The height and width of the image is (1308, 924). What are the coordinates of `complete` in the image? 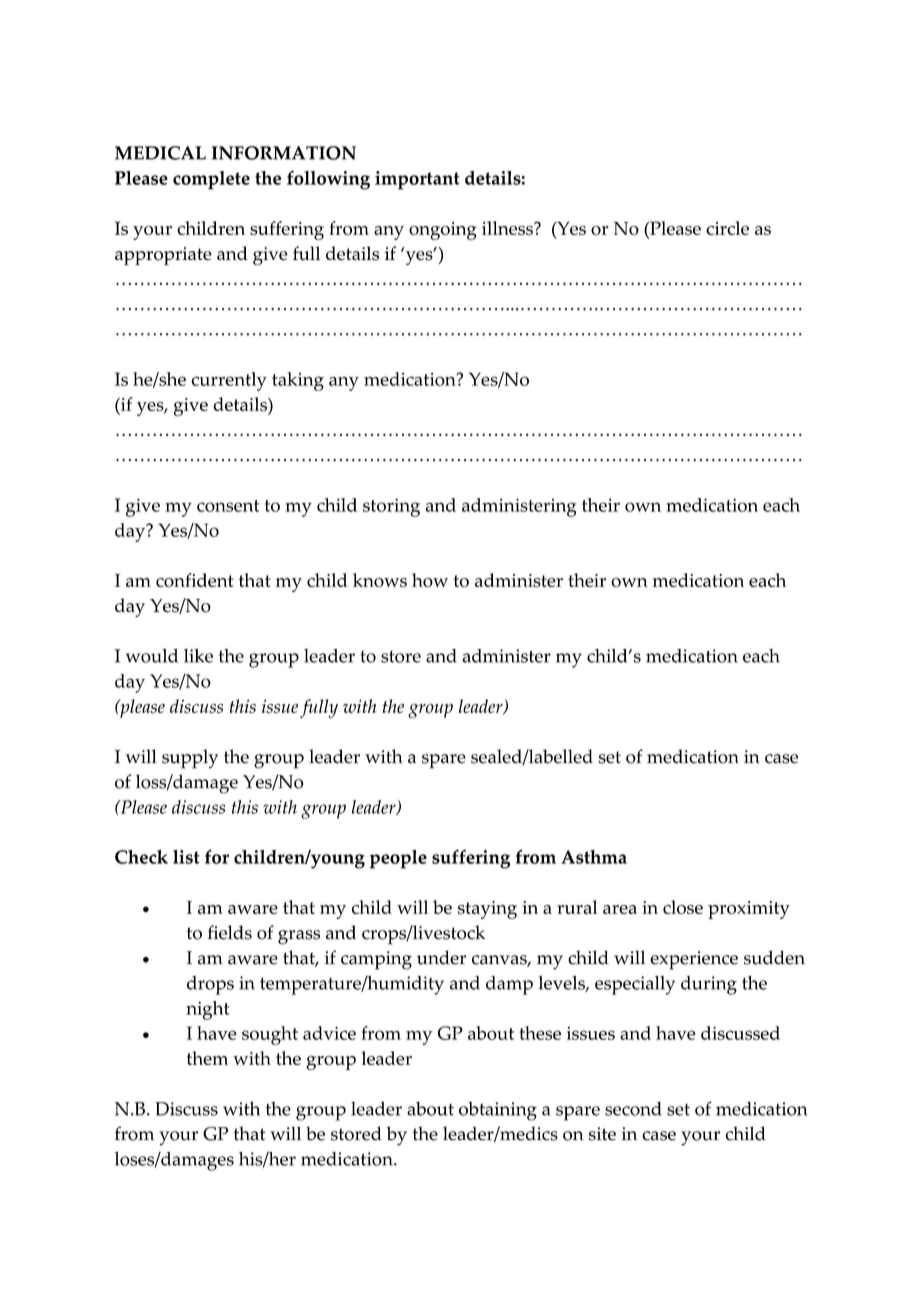 It's located at (211, 180).
